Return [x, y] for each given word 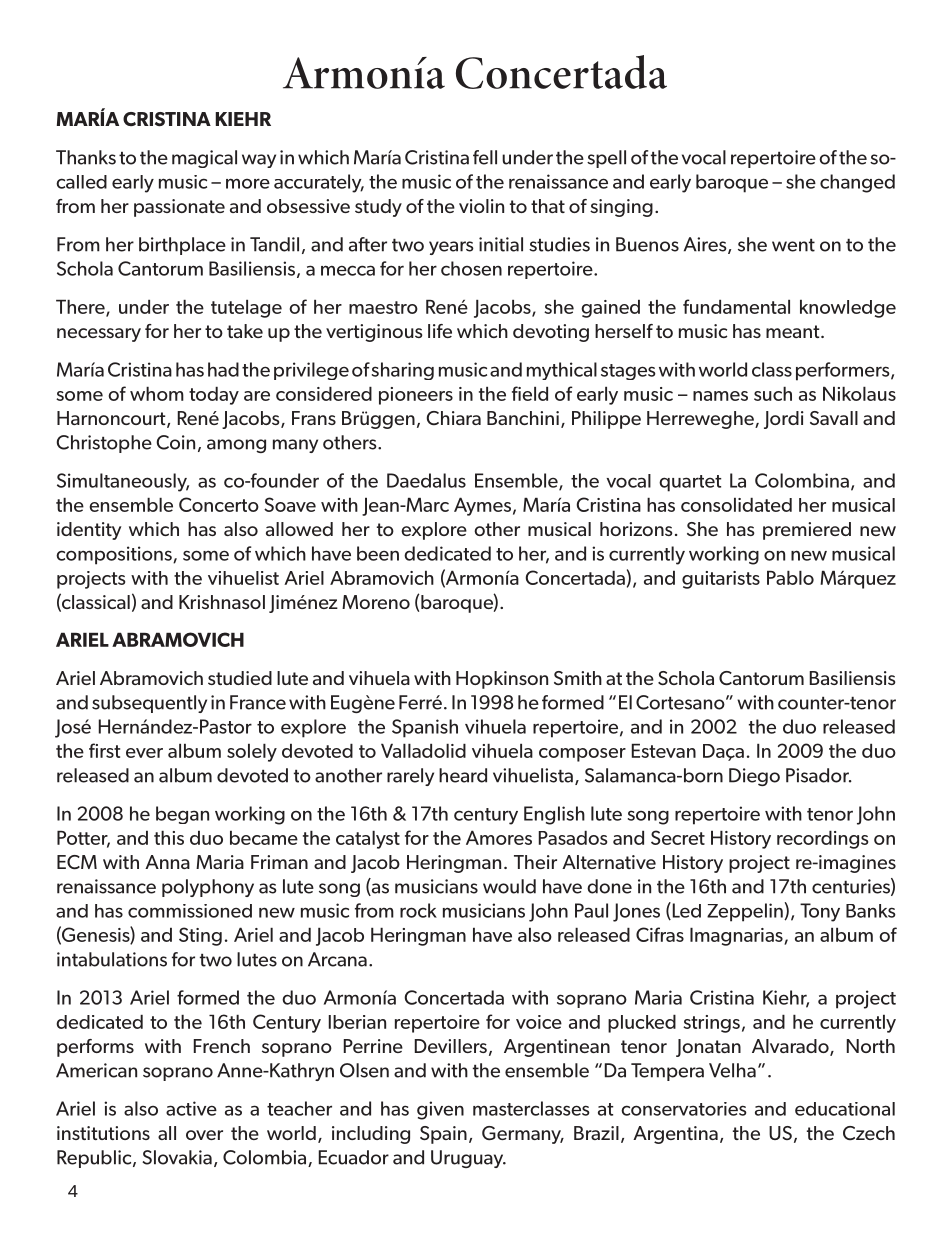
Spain [443, 1135]
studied [240, 678]
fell [485, 157]
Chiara [454, 418]
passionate [179, 208]
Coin [175, 442]
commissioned [190, 911]
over [204, 1135]
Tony [820, 912]
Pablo [790, 578]
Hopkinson [502, 680]
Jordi [784, 420]
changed [857, 183]
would [509, 886]
